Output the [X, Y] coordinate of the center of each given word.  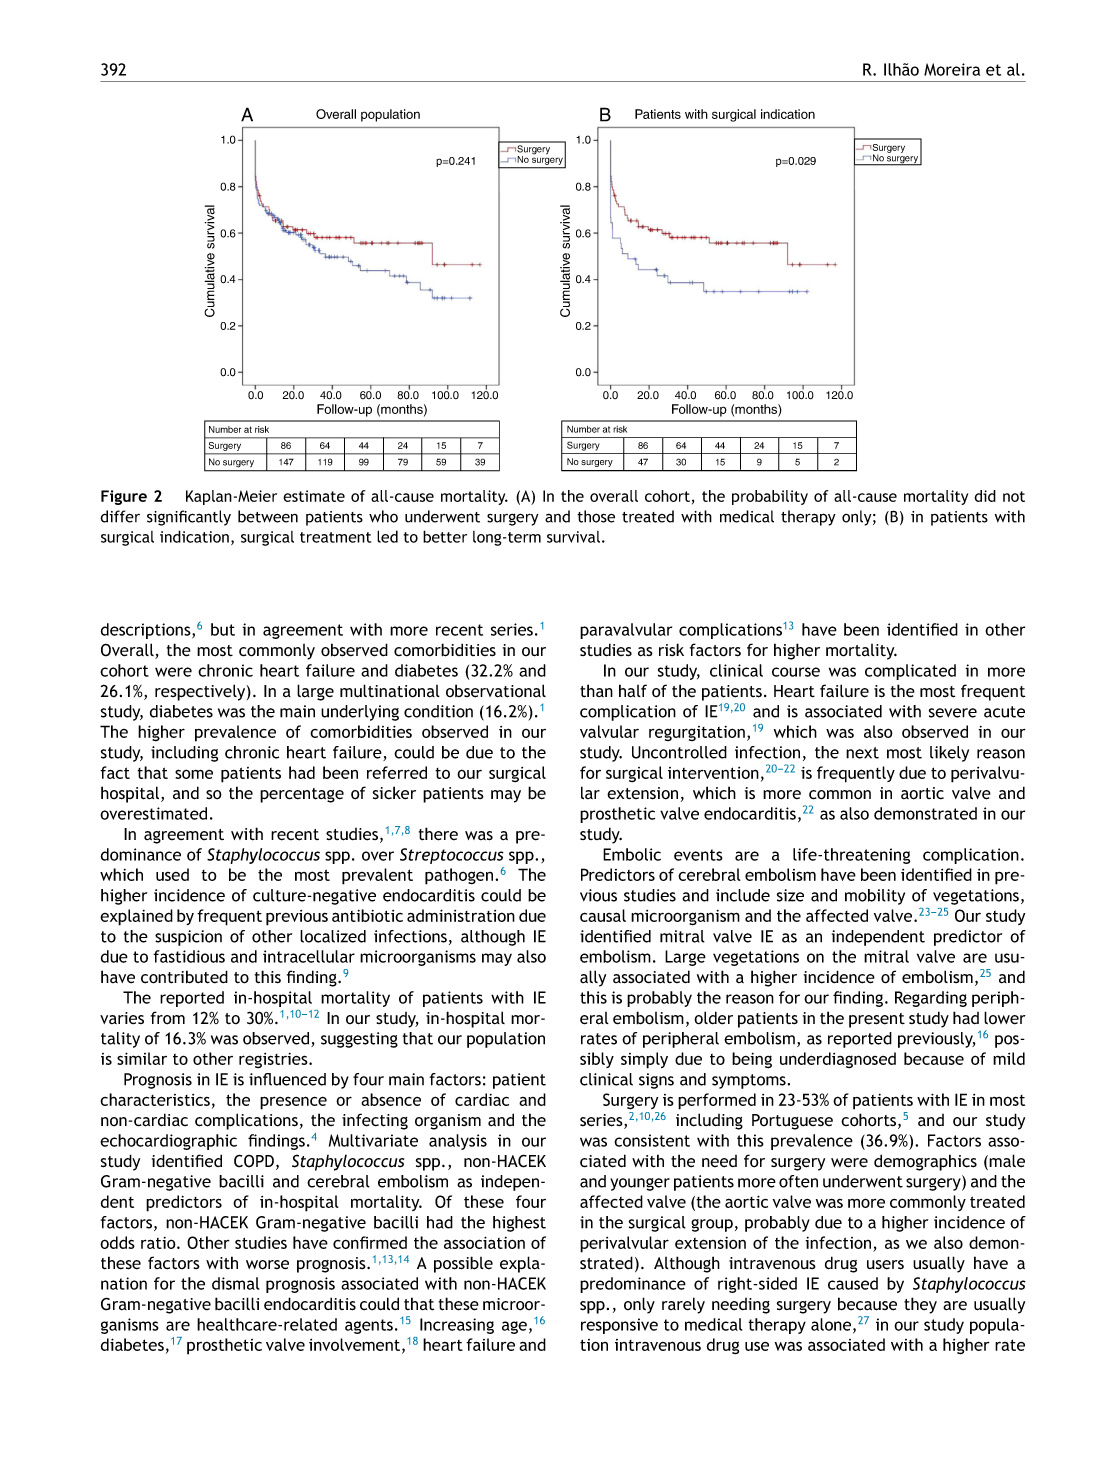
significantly [189, 518]
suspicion [188, 938]
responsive [619, 1326]
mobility [875, 897]
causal [603, 915]
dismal [235, 1283]
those [596, 516]
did [985, 496]
